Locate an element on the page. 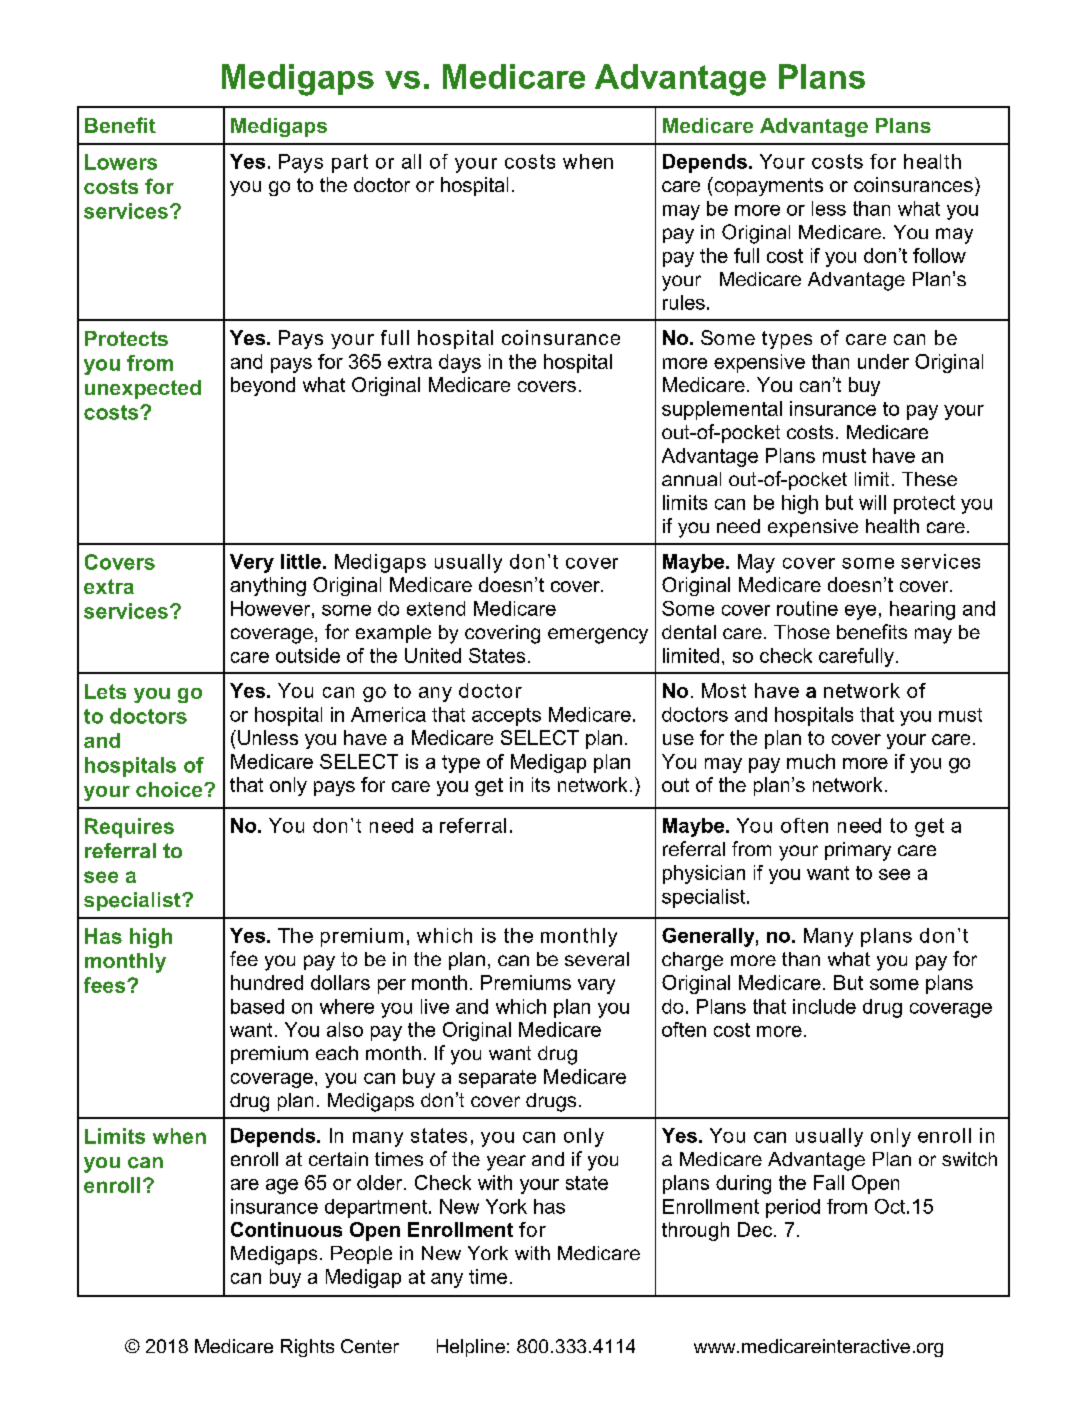 This page has width=1087, height=1407. much is located at coordinates (811, 761).
